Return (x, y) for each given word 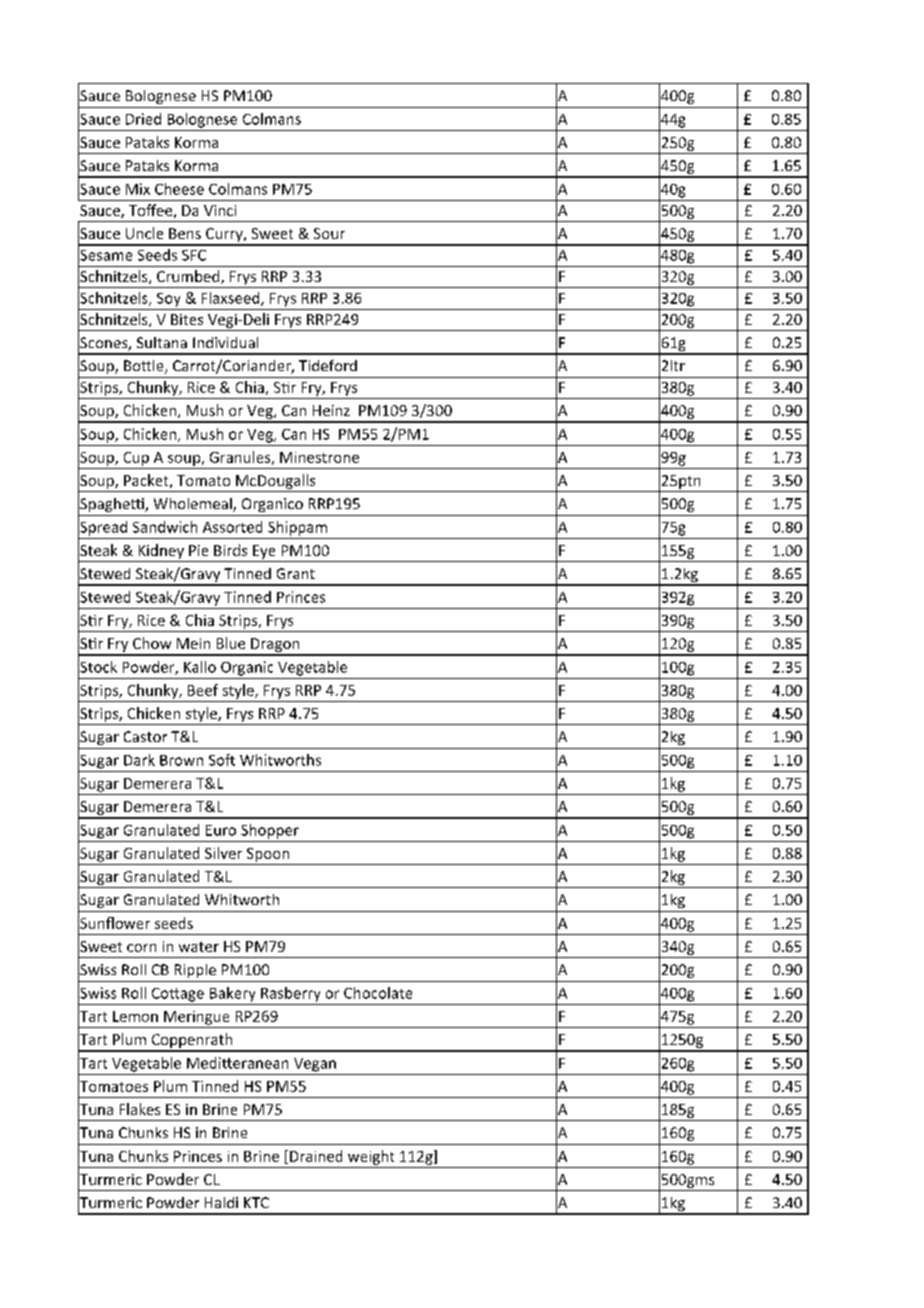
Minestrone (319, 457)
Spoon (268, 855)
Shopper (270, 831)
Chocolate (378, 993)
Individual (225, 342)
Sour (329, 233)
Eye (264, 552)
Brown (181, 760)
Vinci (220, 210)
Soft (222, 760)
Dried (143, 119)
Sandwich (165, 527)
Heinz (331, 410)
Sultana (162, 342)
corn (141, 948)
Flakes (140, 1109)
